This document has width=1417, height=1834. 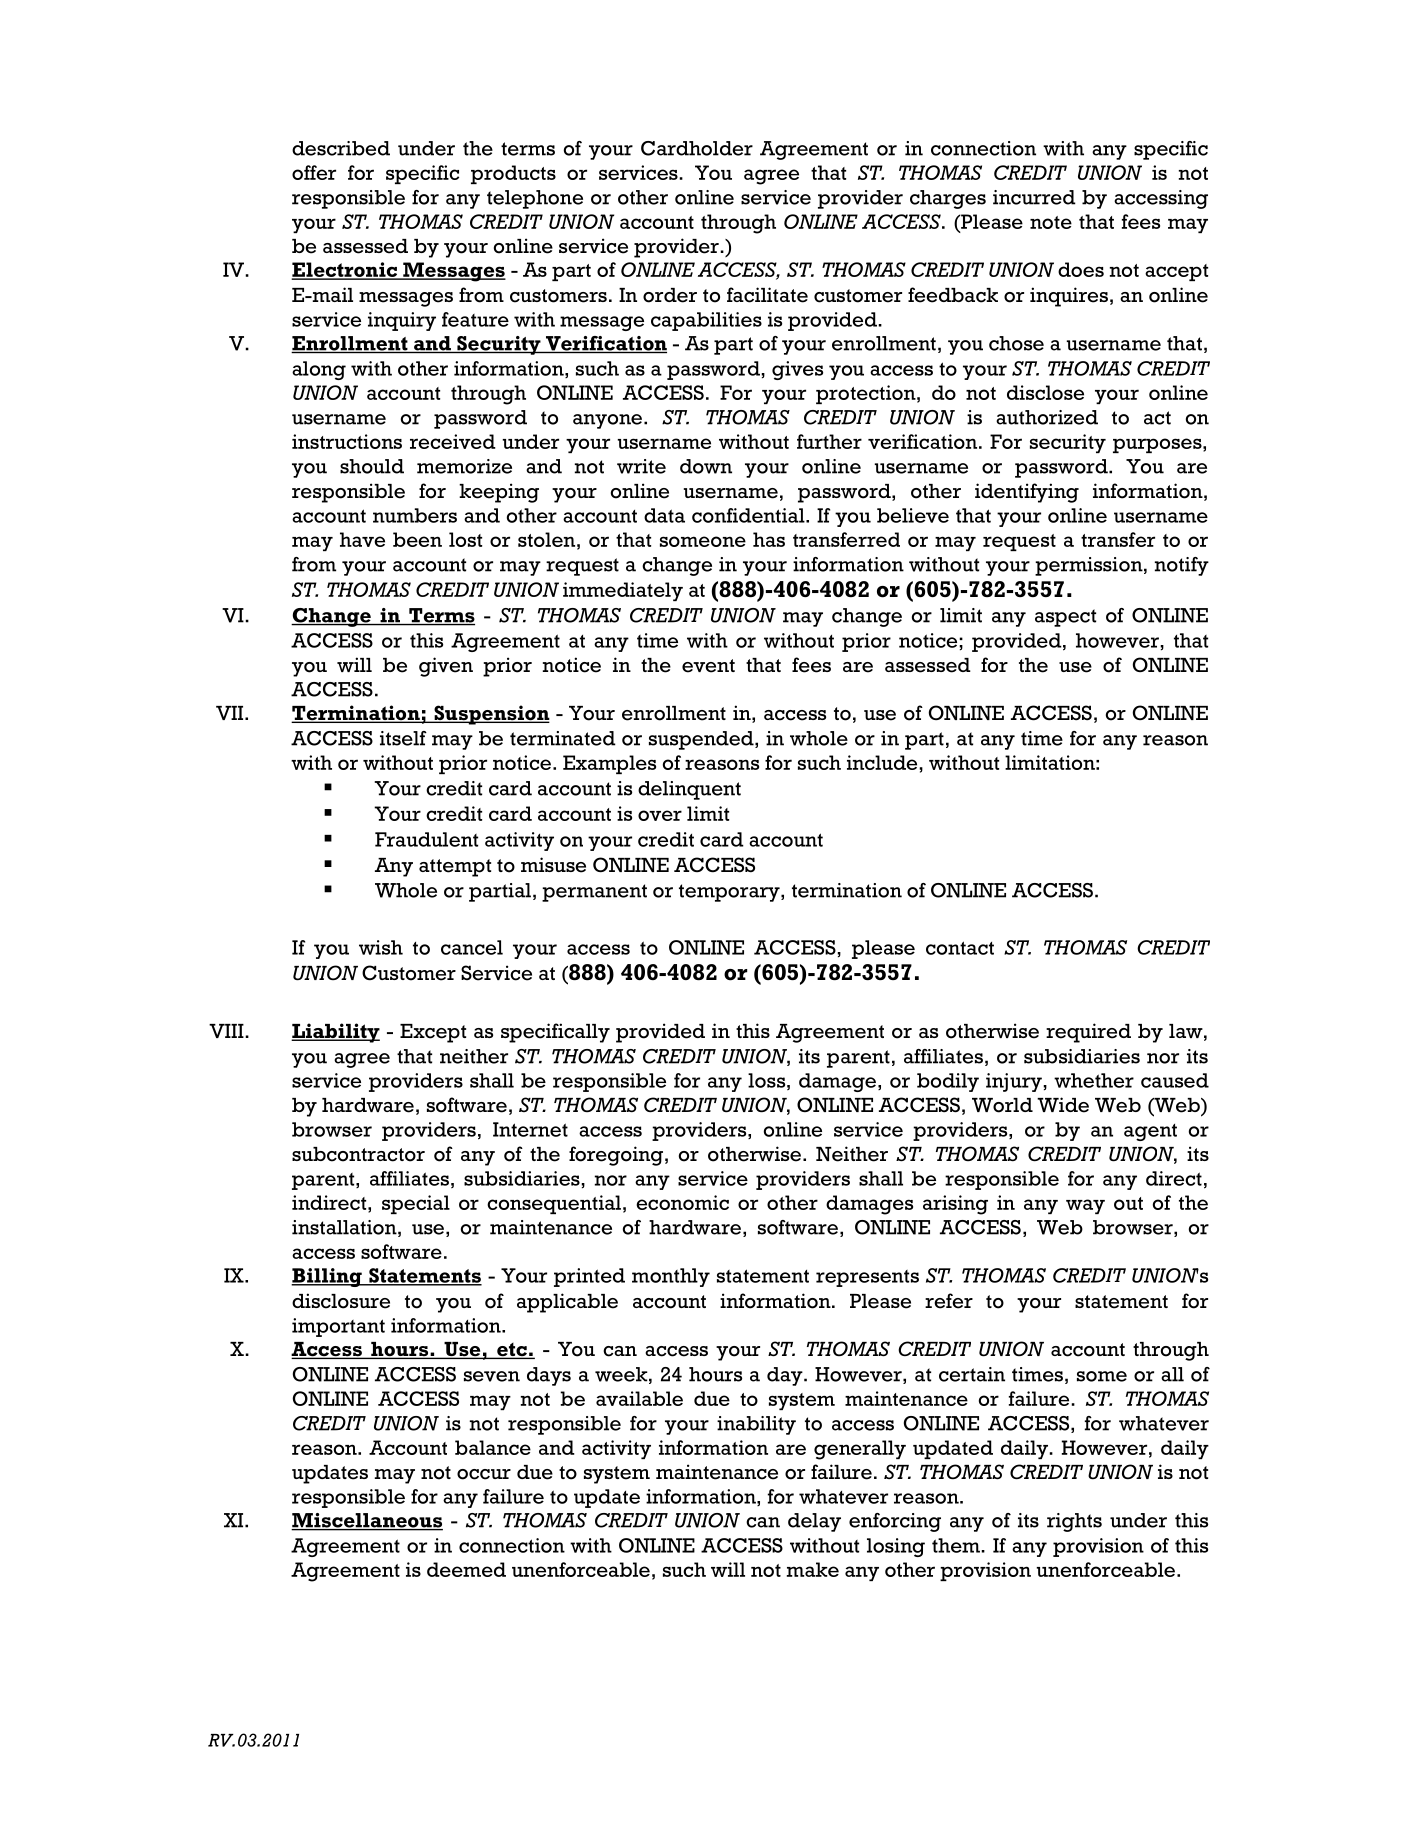 I want to click on economic, so click(x=682, y=1202).
